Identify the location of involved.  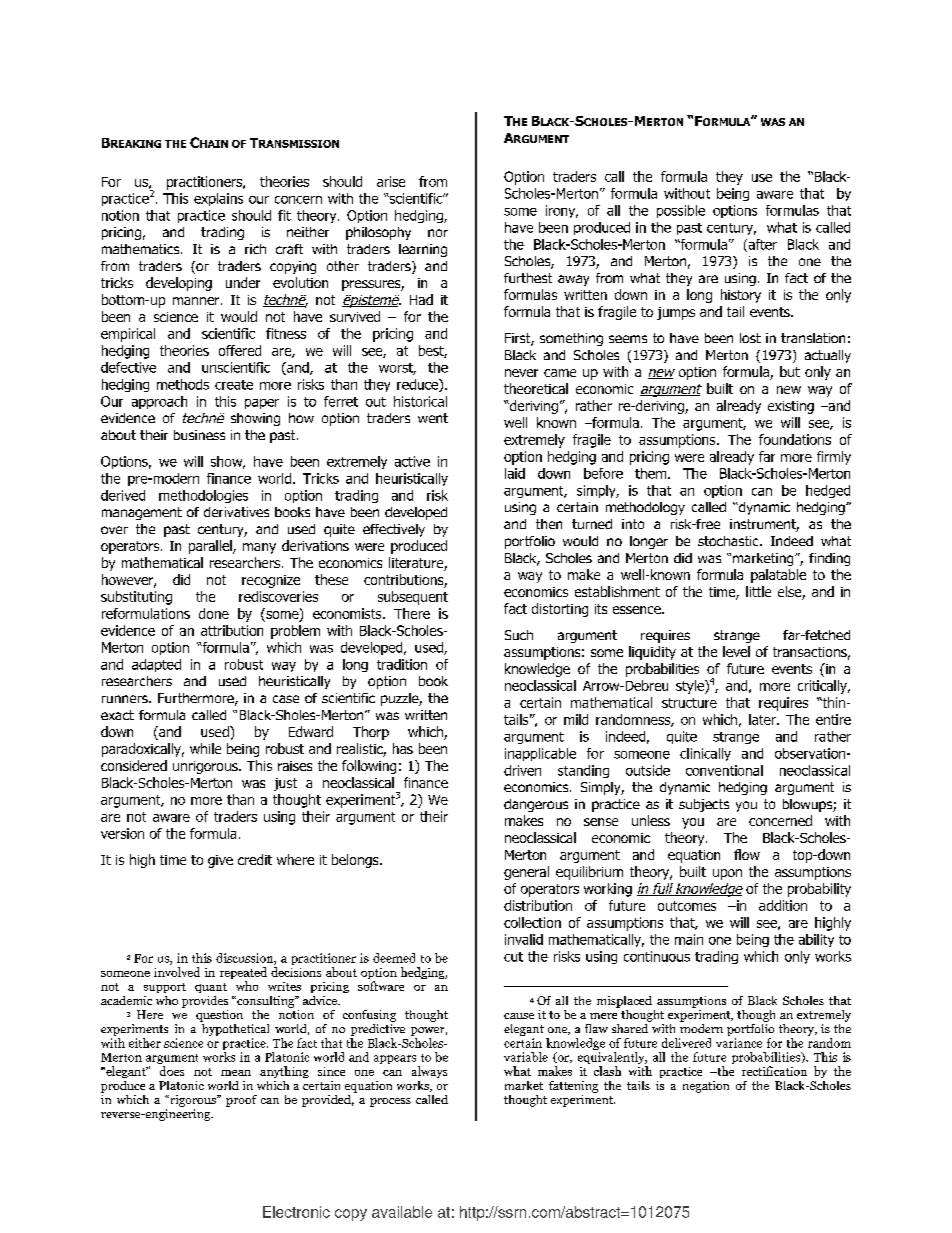
(177, 972).
